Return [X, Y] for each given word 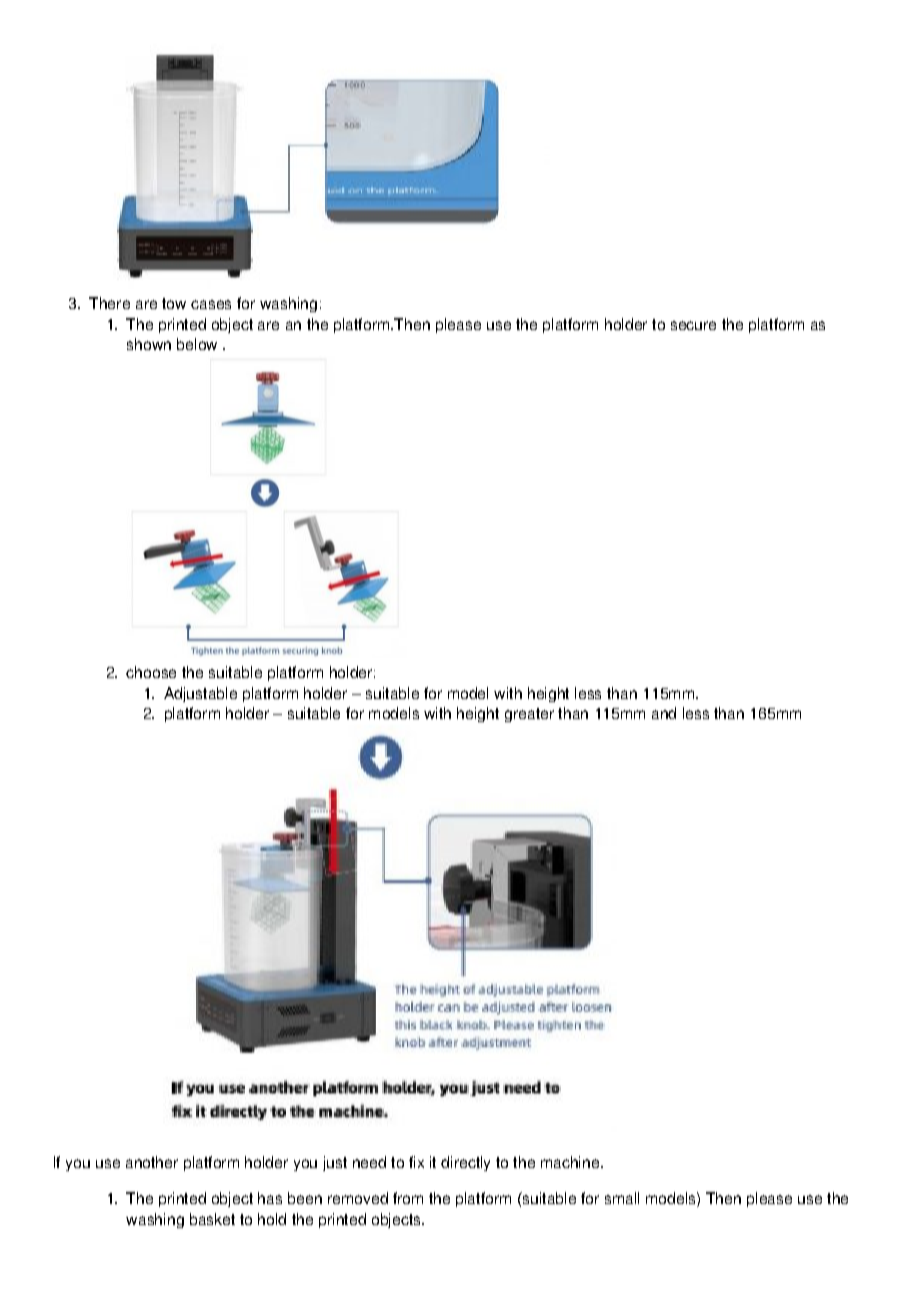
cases [211, 304]
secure [693, 325]
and [664, 713]
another [152, 1162]
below [197, 344]
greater [529, 715]
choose [151, 672]
